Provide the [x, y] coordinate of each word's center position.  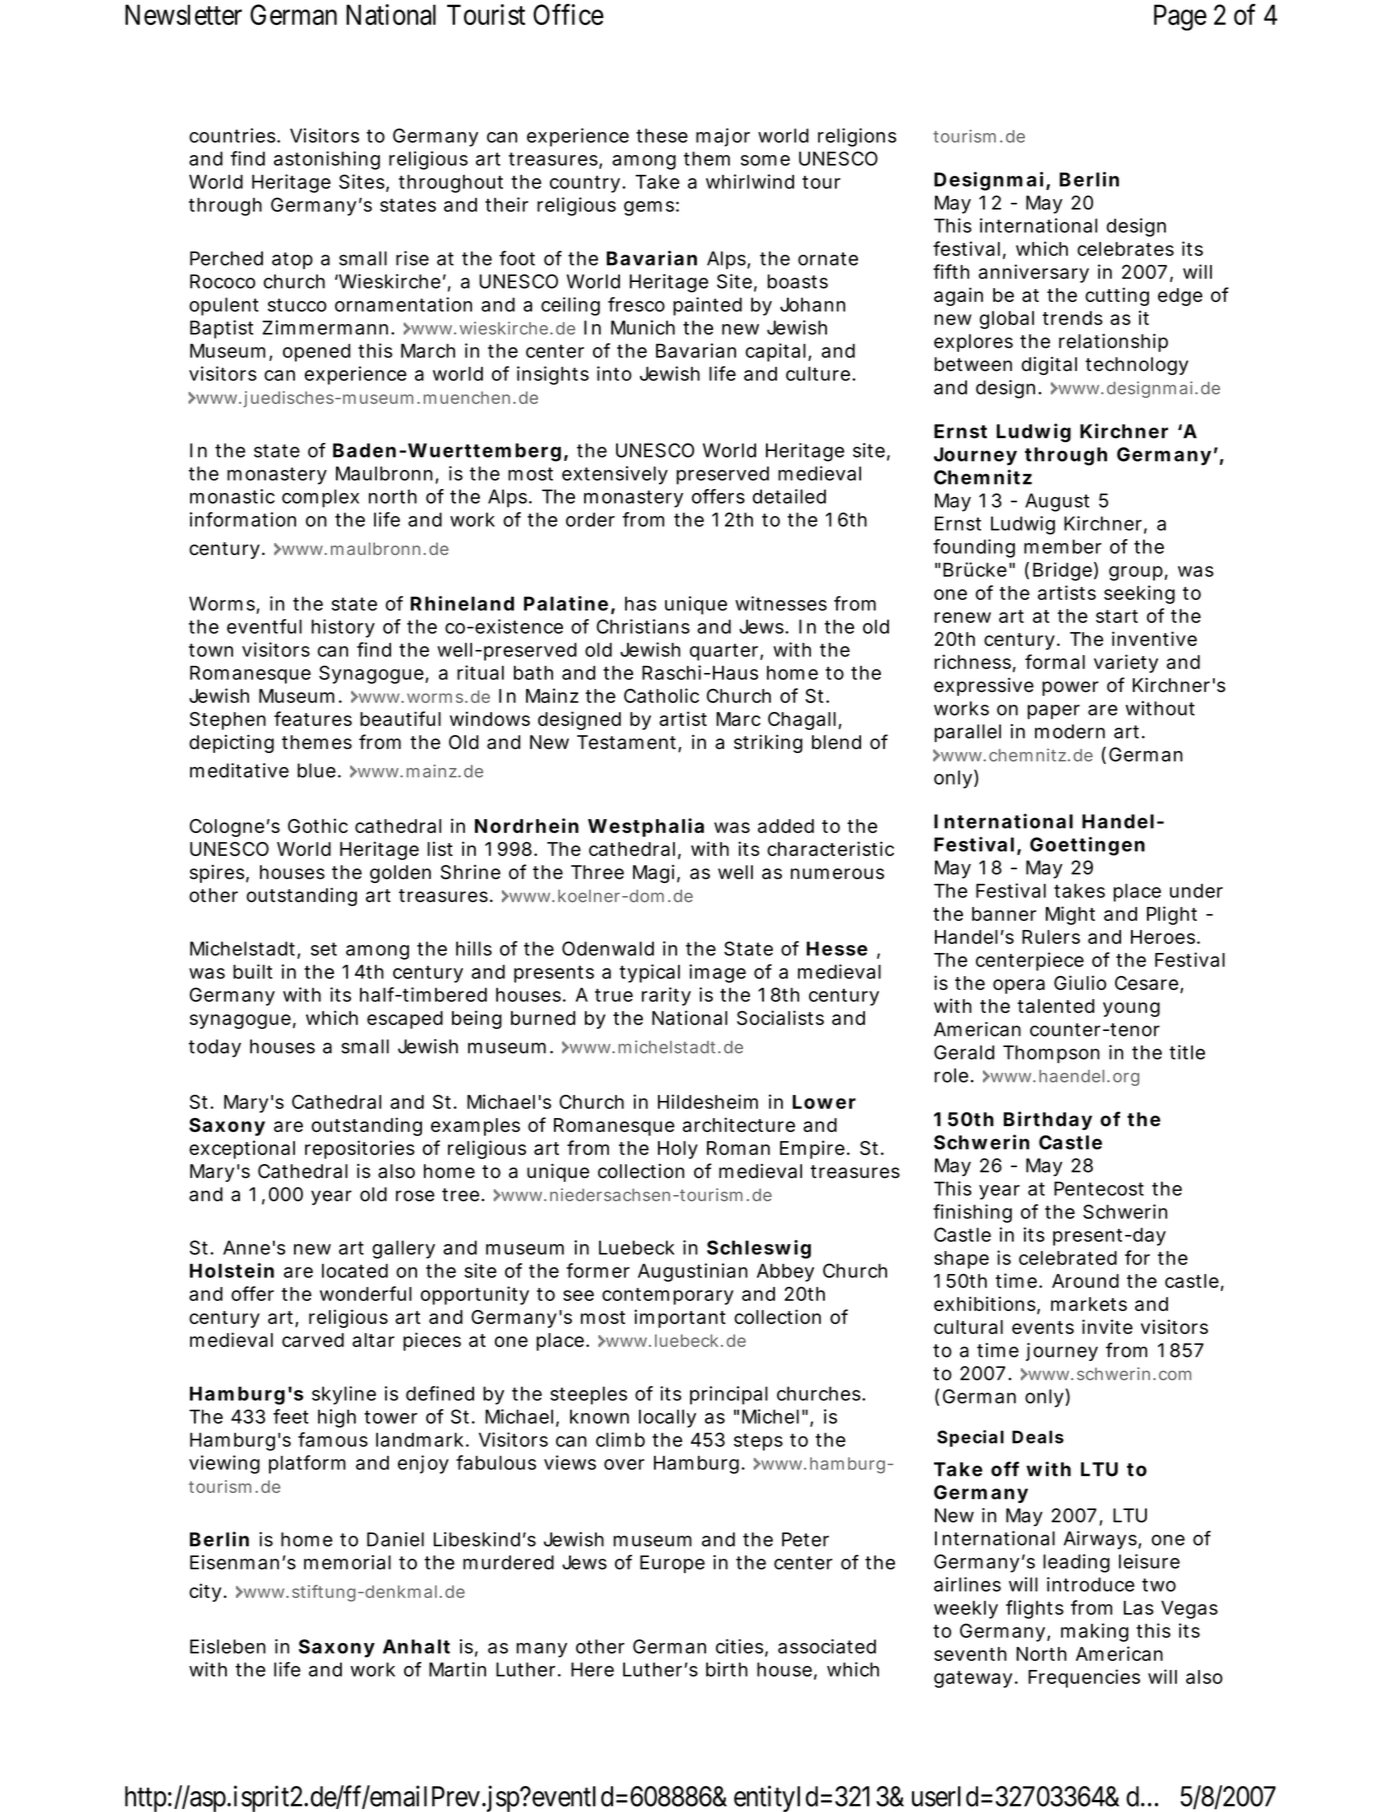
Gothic [318, 825]
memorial [347, 1562]
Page [1180, 17]
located [355, 1270]
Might [1070, 915]
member [1063, 546]
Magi [653, 874]
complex [320, 498]
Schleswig [759, 1249]
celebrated [1068, 1258]
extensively [615, 475]
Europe [672, 1564]
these [662, 135]
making [1095, 1632]
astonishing [327, 160]
